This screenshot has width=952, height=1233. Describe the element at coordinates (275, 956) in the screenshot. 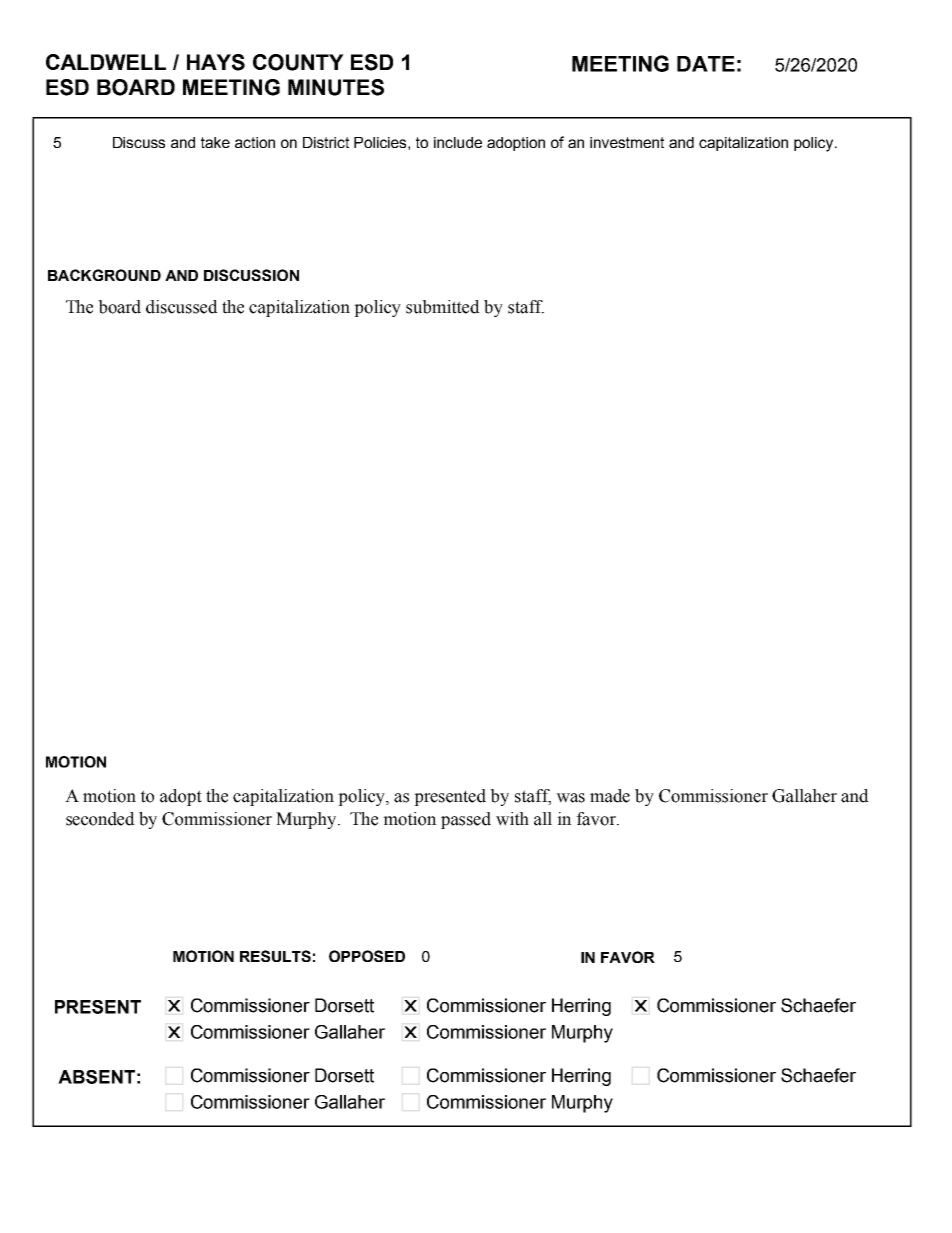

I see `RESULTS` at that location.
